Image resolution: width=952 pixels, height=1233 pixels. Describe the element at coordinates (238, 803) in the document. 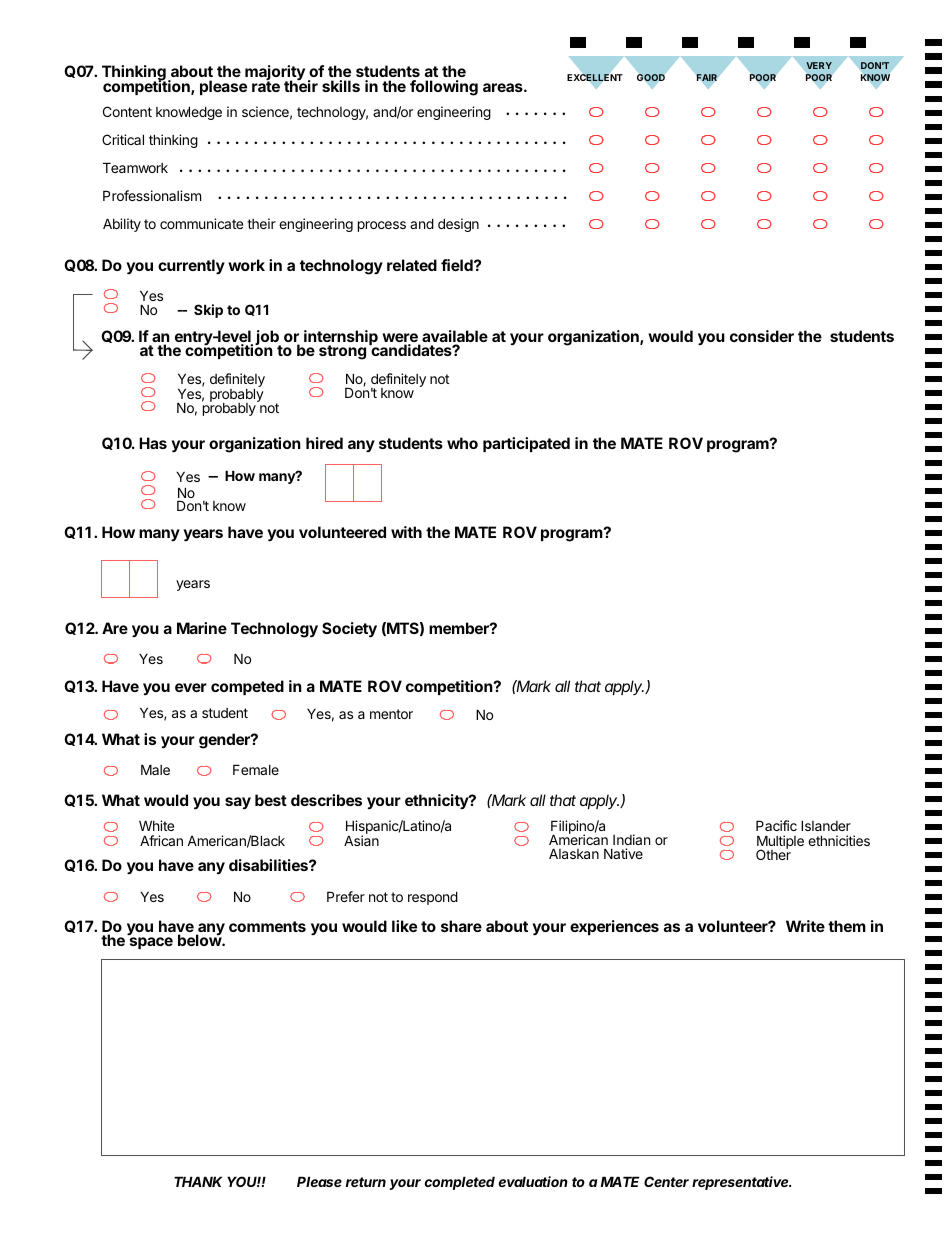

I see `say` at that location.
